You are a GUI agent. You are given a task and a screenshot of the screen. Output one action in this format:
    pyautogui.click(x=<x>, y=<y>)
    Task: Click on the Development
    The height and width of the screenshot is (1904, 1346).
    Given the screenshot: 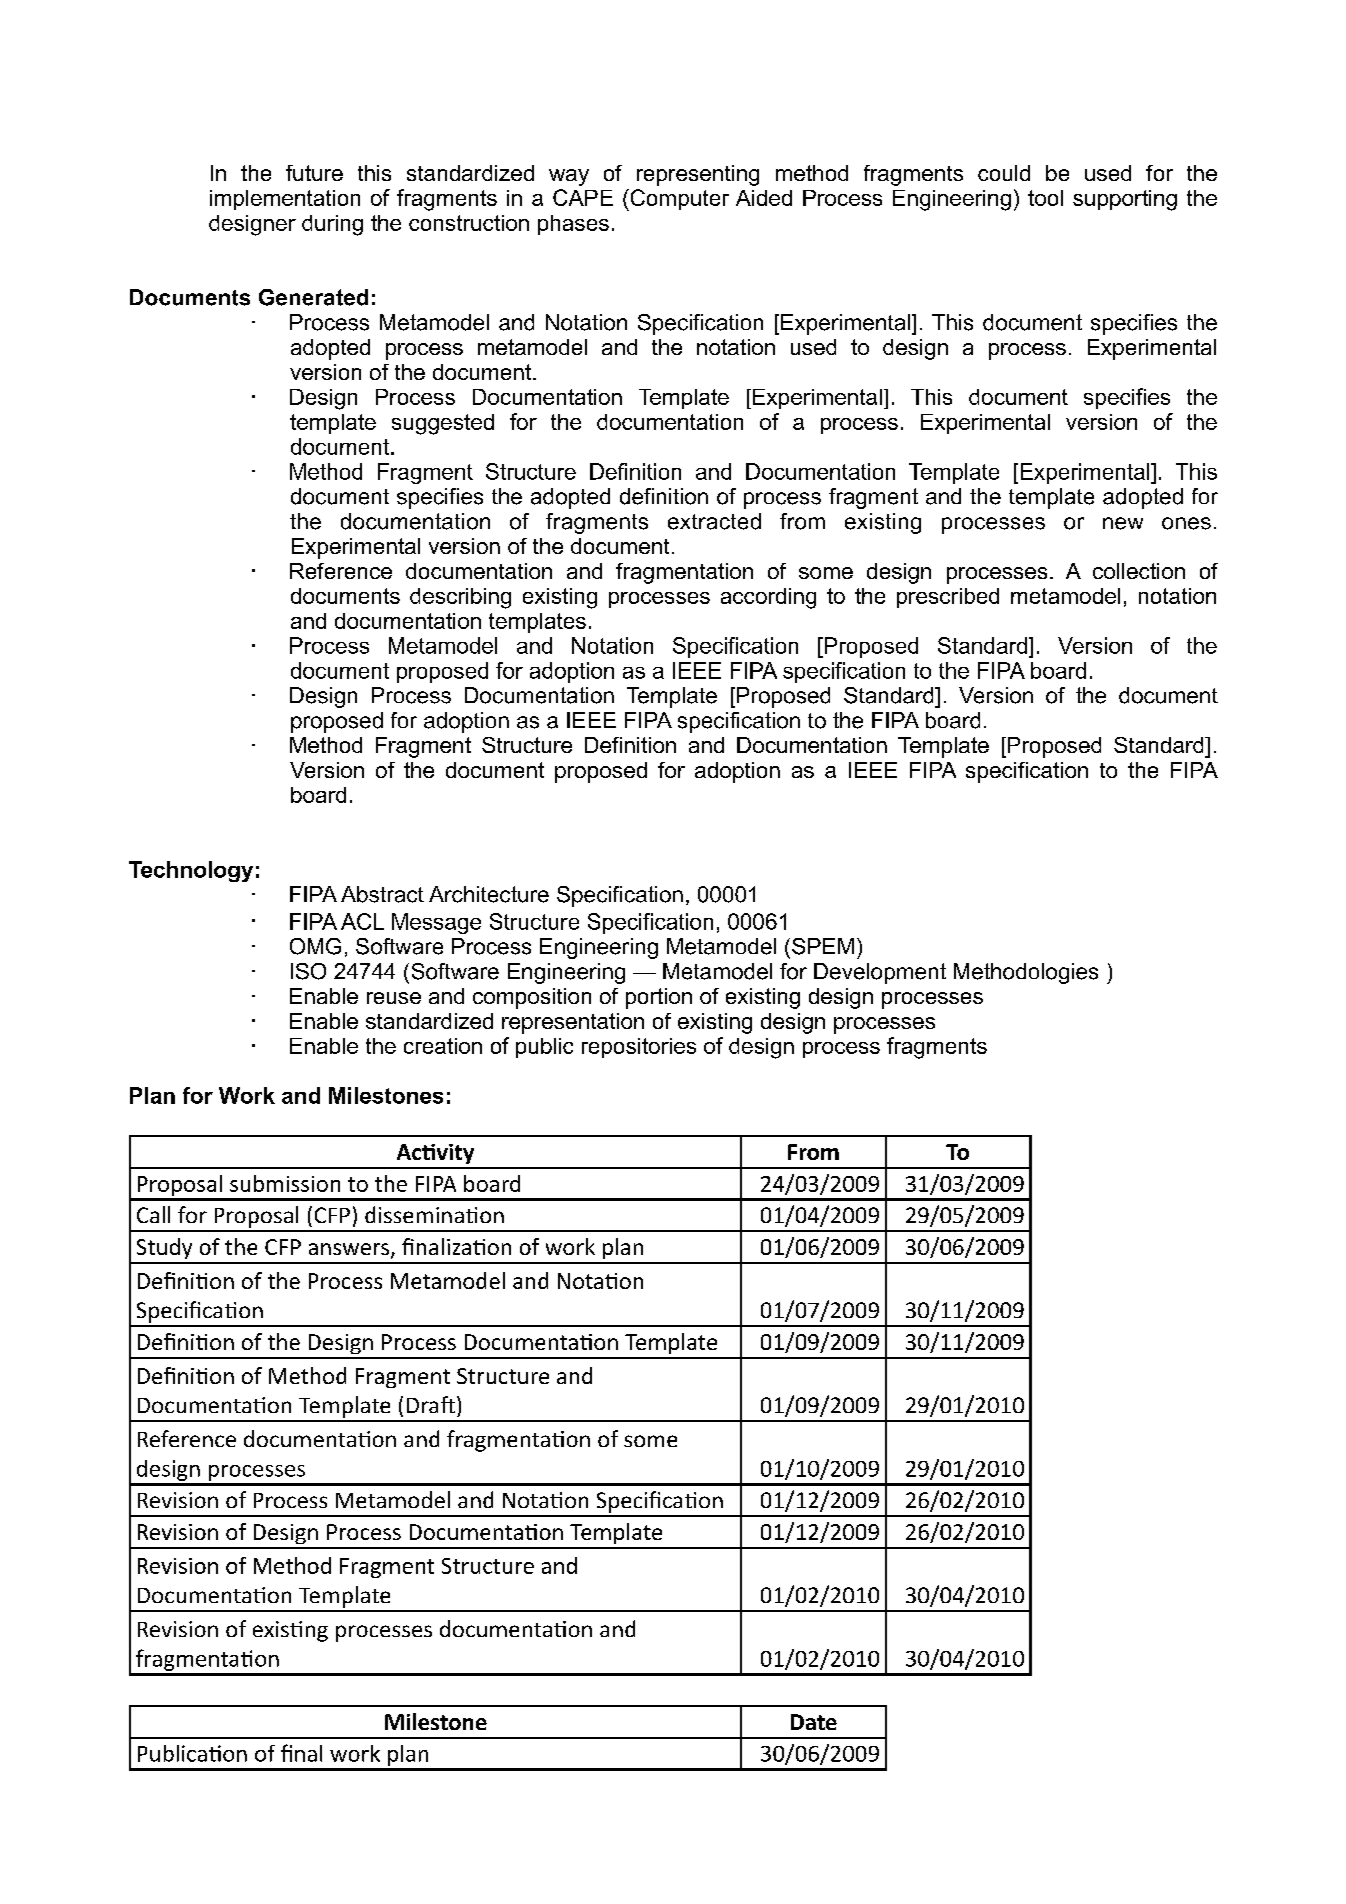 What is the action you would take?
    pyautogui.click(x=880, y=973)
